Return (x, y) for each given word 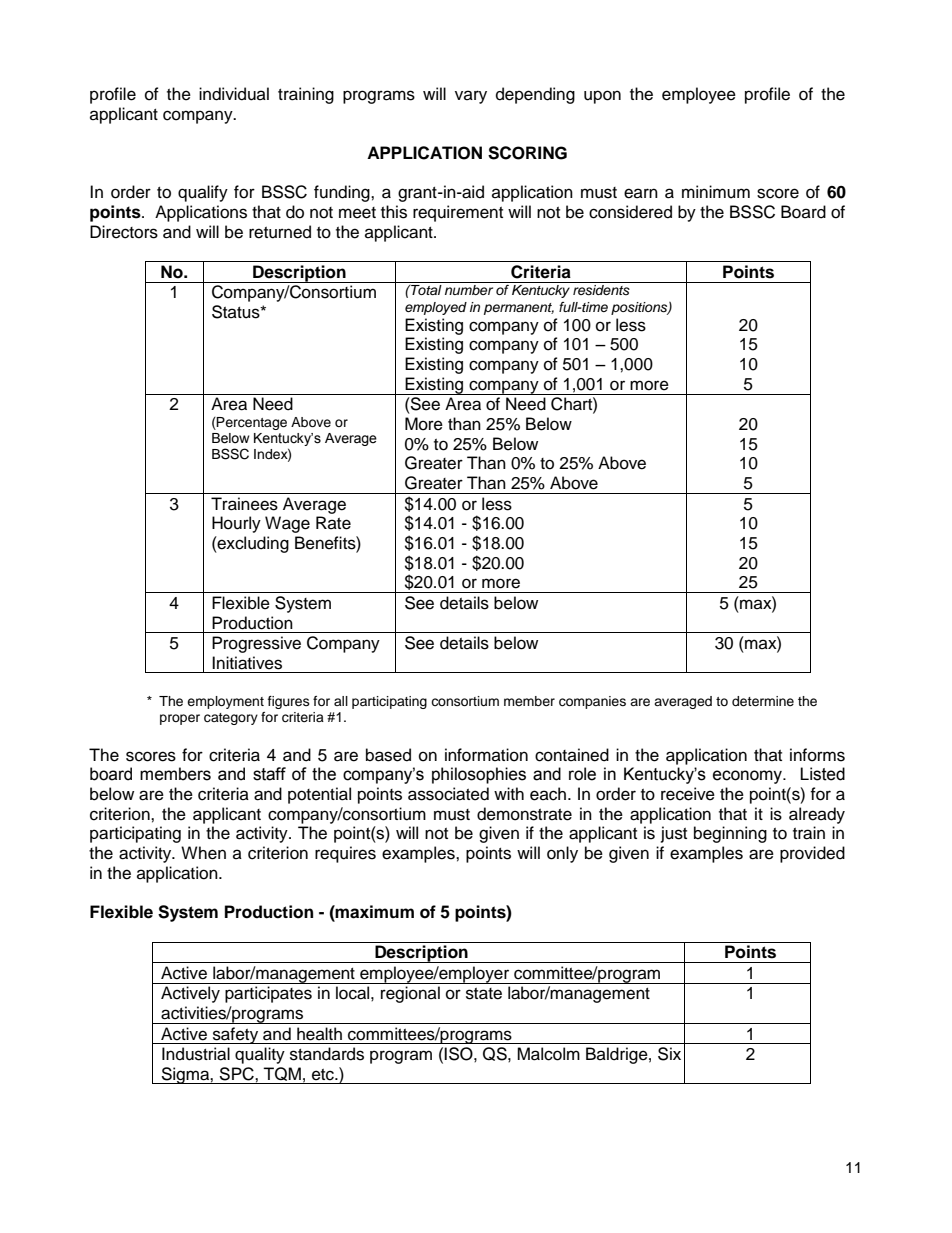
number (469, 290)
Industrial (196, 1054)
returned (280, 232)
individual (234, 94)
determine (763, 701)
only (562, 854)
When (203, 853)
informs (817, 755)
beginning (730, 834)
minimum (716, 192)
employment (225, 702)
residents (601, 290)
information (486, 755)
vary (471, 97)
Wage (287, 524)
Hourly (236, 524)
